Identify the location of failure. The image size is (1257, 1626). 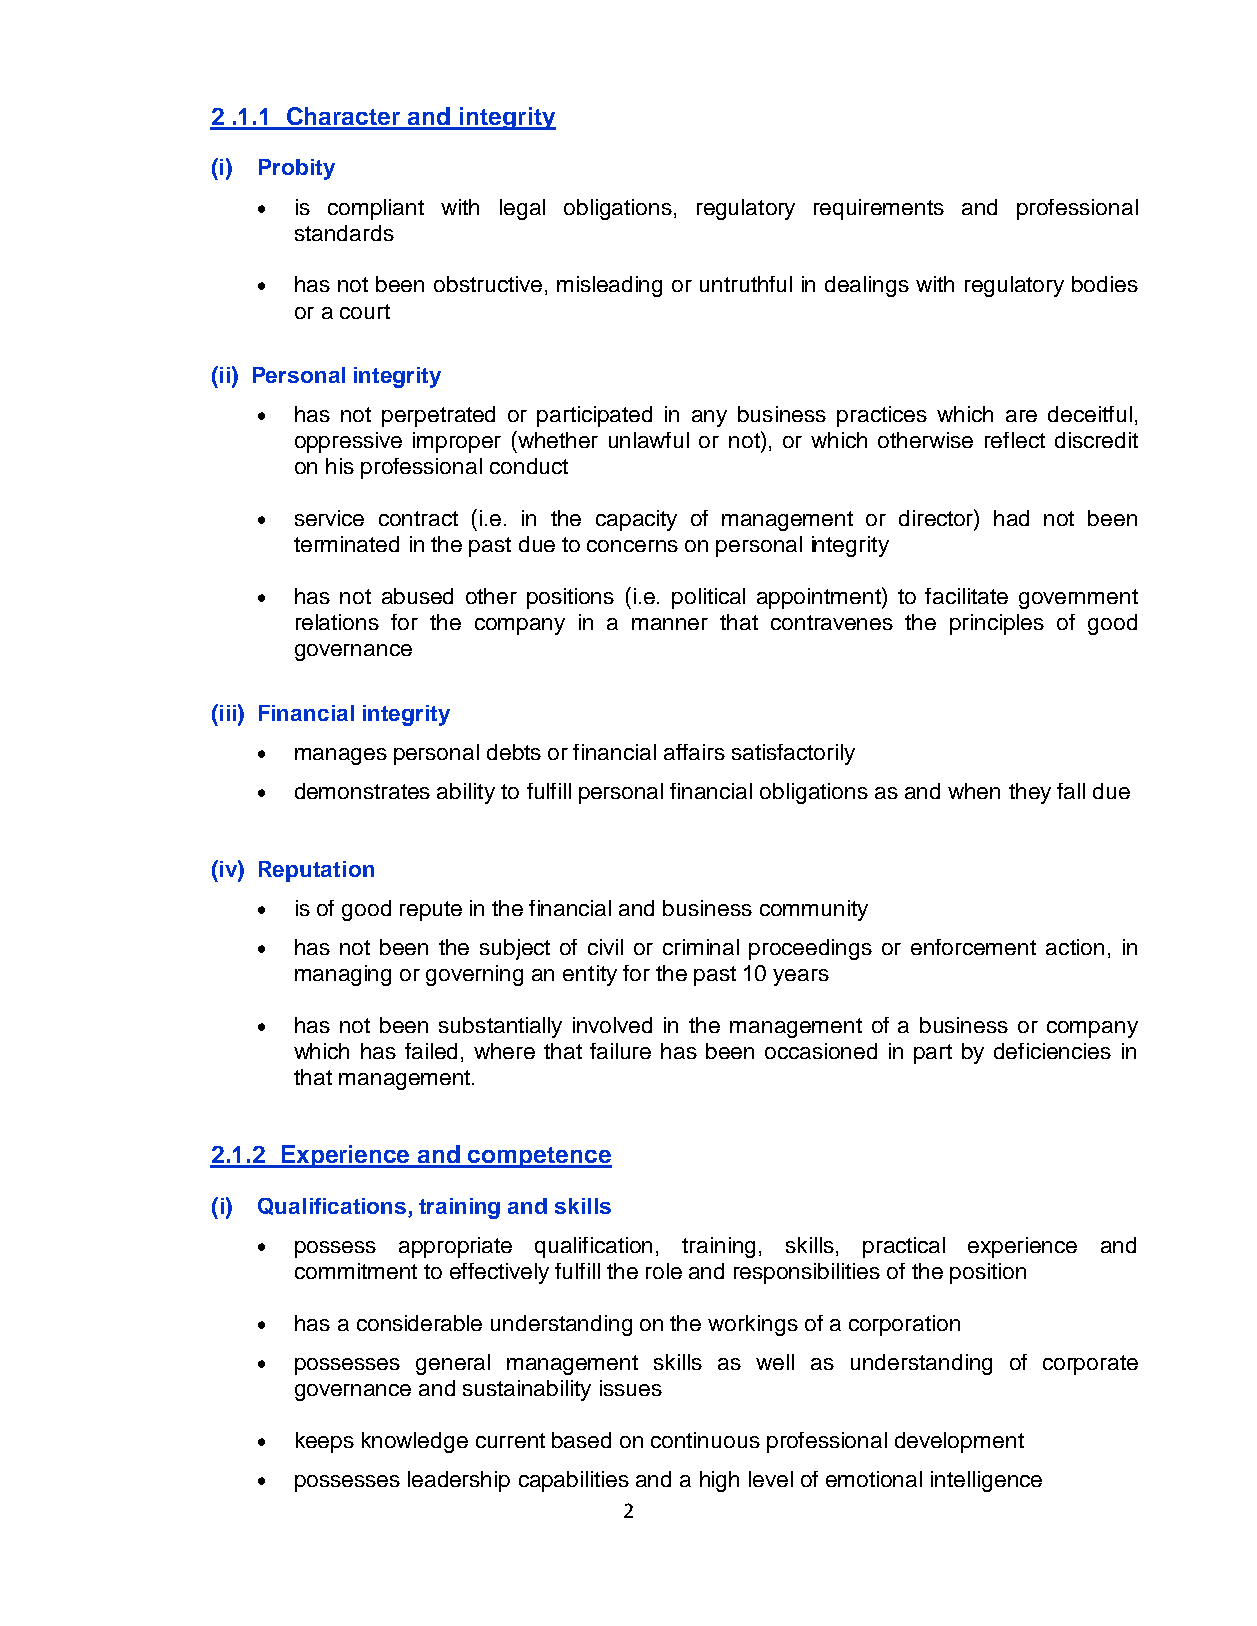
(620, 1051).
